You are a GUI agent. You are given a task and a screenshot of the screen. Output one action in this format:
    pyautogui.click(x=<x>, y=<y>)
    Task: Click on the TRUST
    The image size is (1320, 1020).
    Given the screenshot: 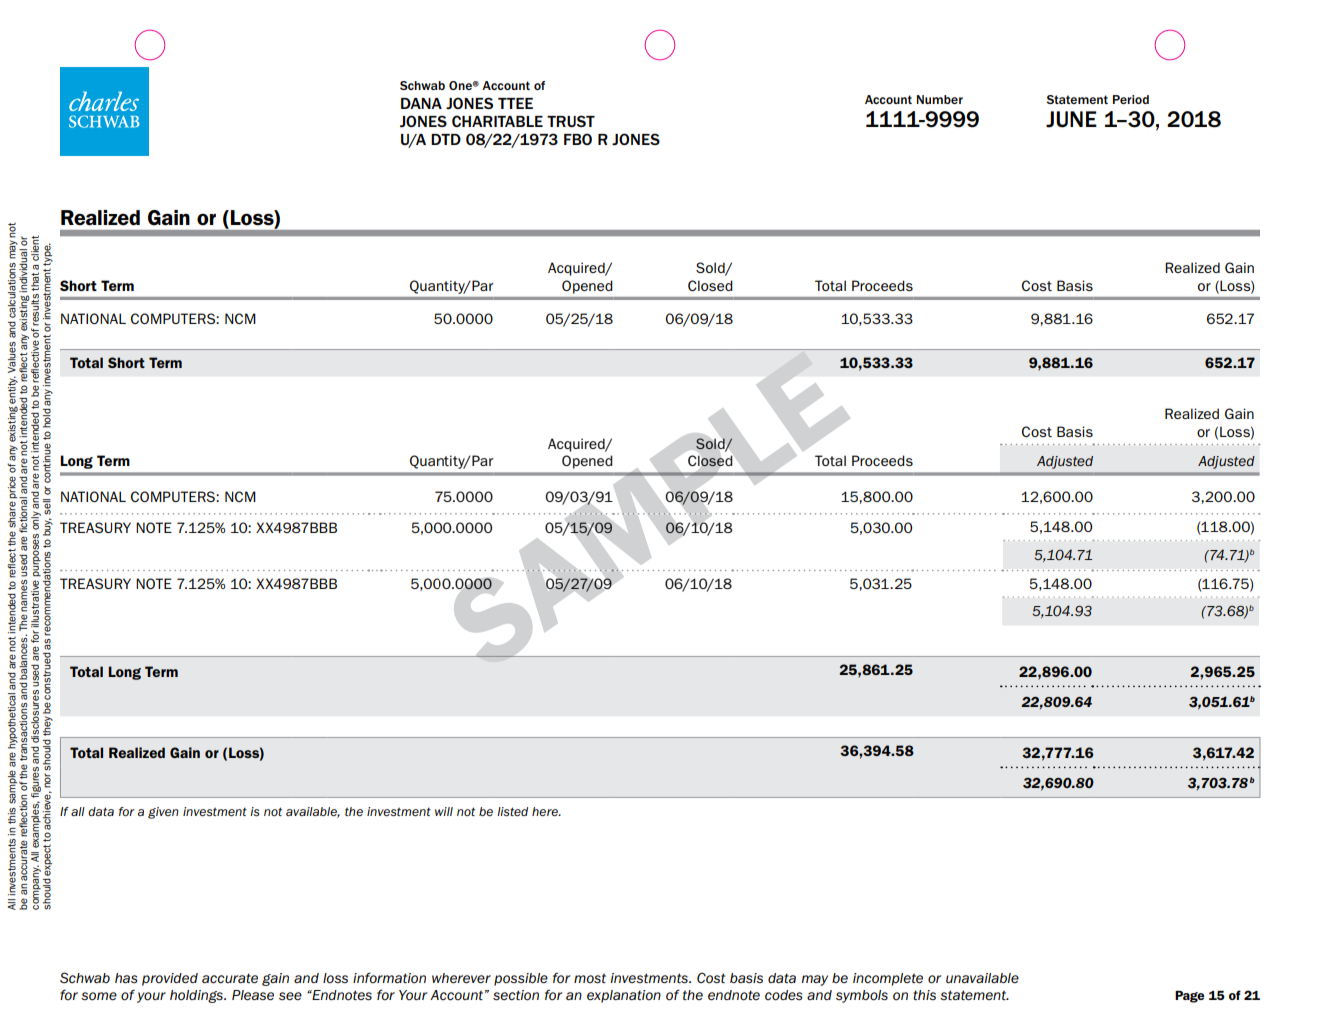 What is the action you would take?
    pyautogui.click(x=571, y=121)
